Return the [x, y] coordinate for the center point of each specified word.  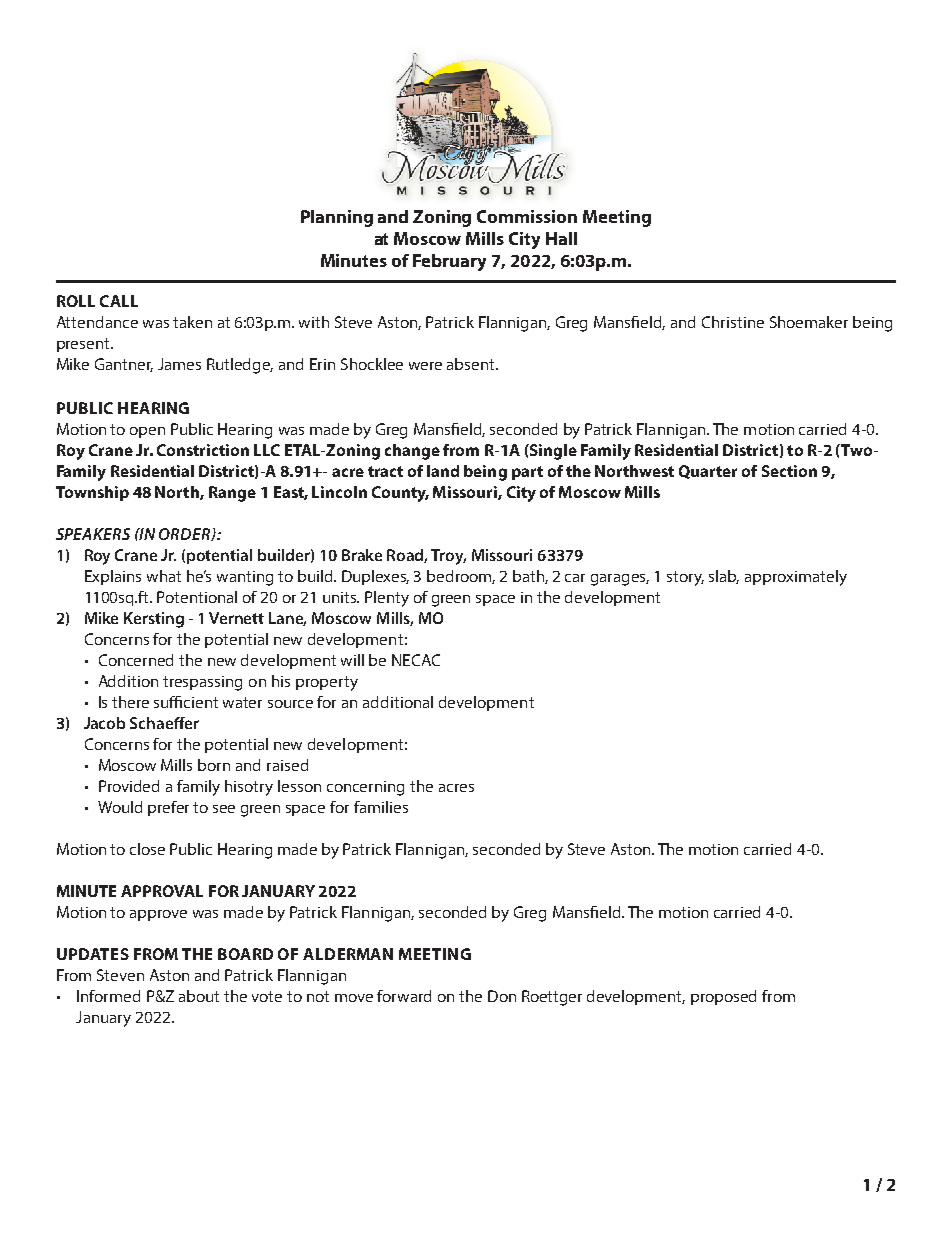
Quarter [708, 472]
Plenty [387, 599]
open [147, 432]
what [164, 576]
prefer [168, 808]
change [412, 452]
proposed [723, 997]
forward [404, 996]
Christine [733, 322]
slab [724, 577]
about [199, 996]
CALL [119, 301]
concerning [365, 788]
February [449, 262]
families [381, 807]
